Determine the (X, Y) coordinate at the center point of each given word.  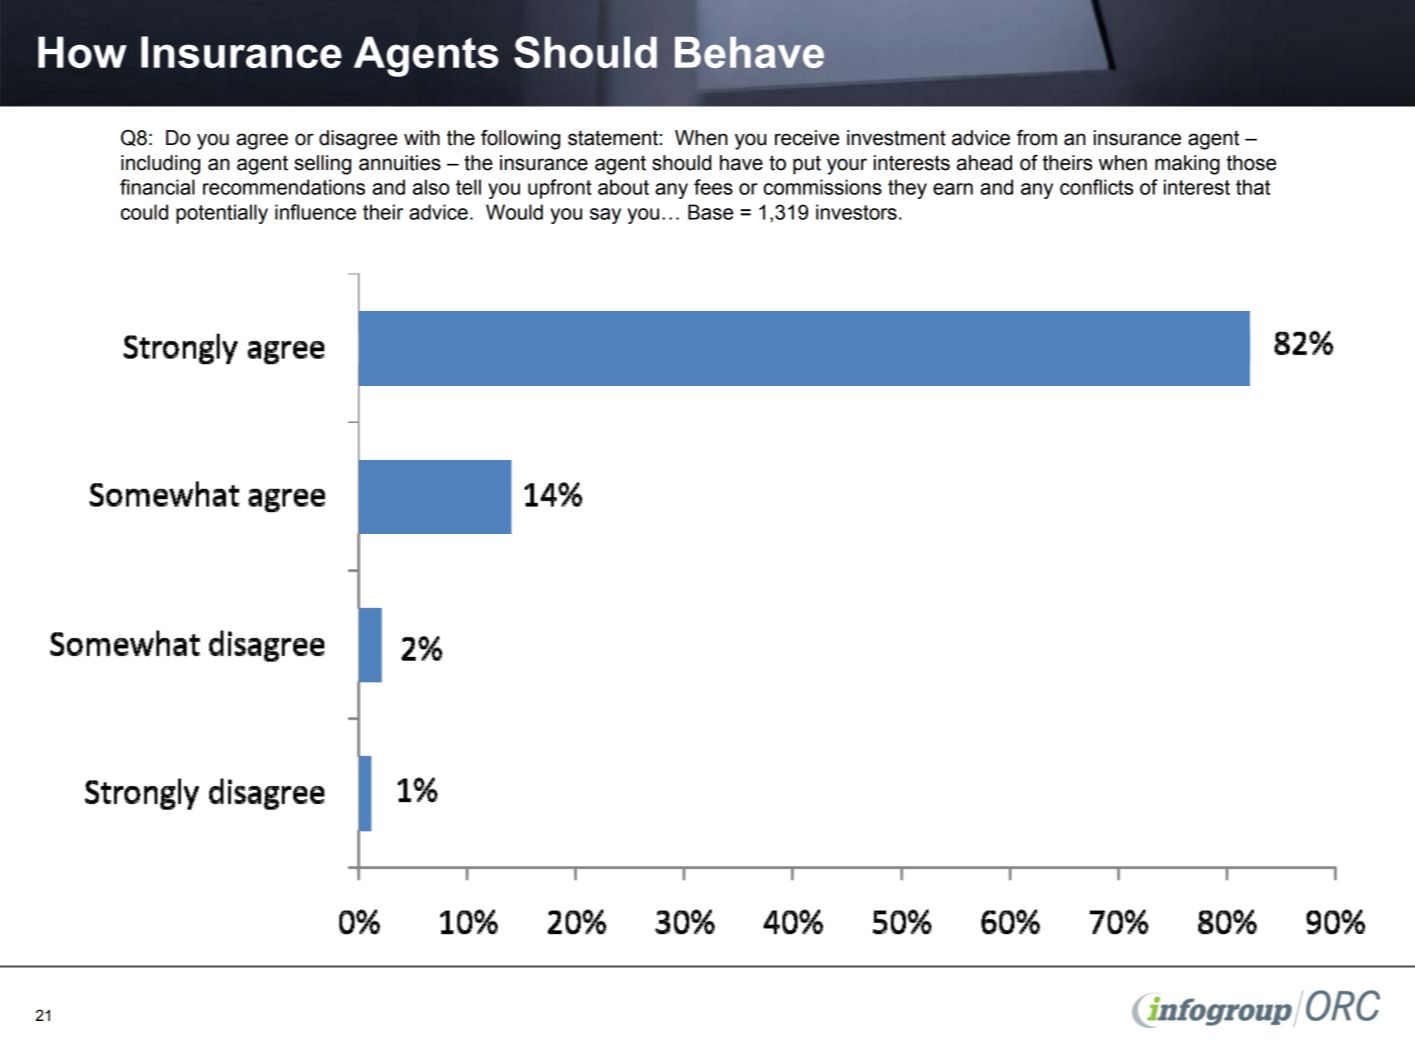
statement (613, 138)
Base (710, 212)
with (422, 138)
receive (807, 138)
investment (896, 138)
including (160, 165)
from (1037, 138)
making (1187, 165)
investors (856, 212)
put (807, 165)
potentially (222, 214)
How (82, 52)
